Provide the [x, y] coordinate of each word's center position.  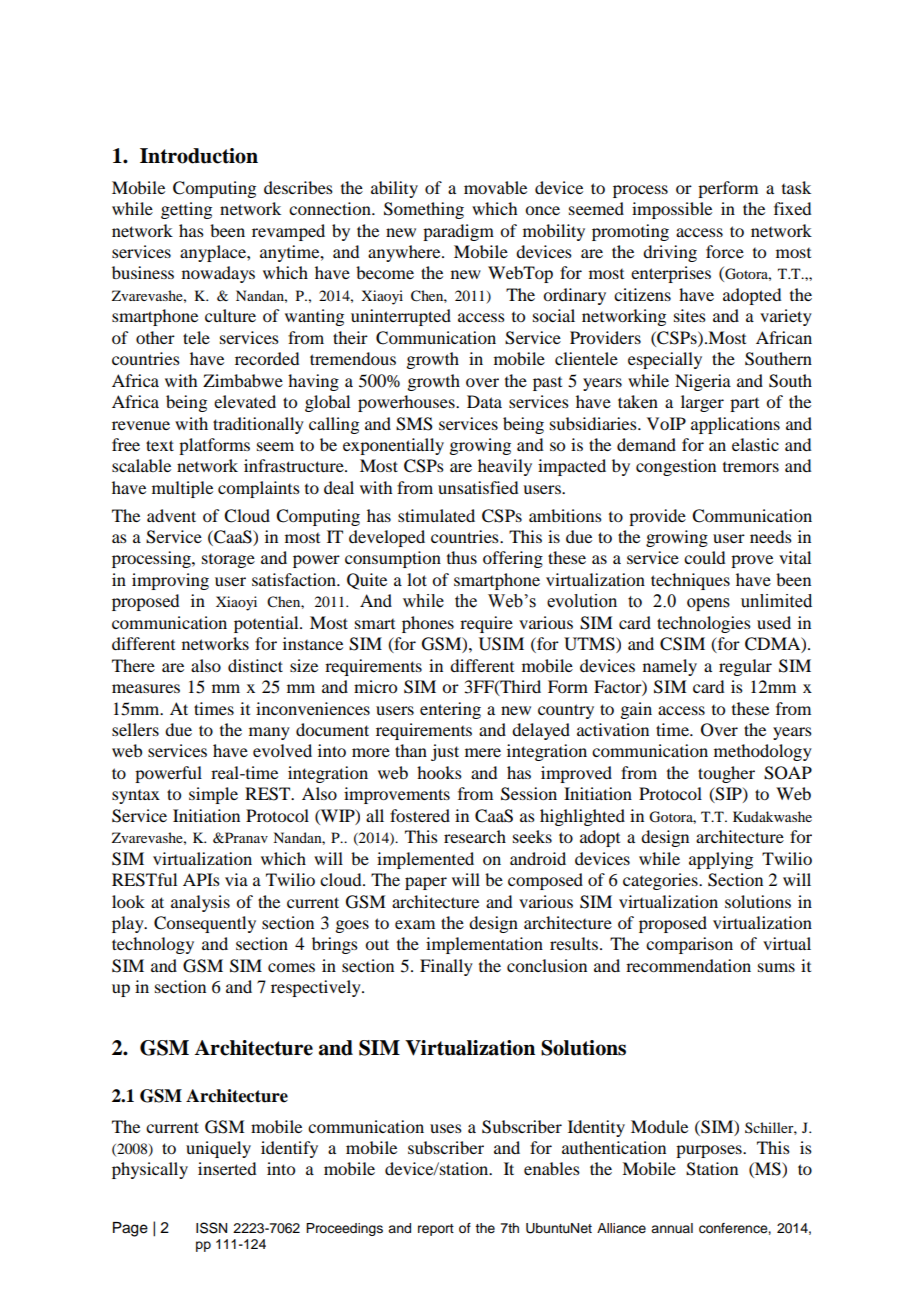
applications [735, 425]
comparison [689, 945]
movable [495, 187]
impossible [672, 210]
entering [450, 710]
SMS [414, 424]
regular [745, 667]
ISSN [211, 1228]
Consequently [205, 924]
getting [186, 210]
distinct [255, 665]
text [160, 445]
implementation [484, 945]
